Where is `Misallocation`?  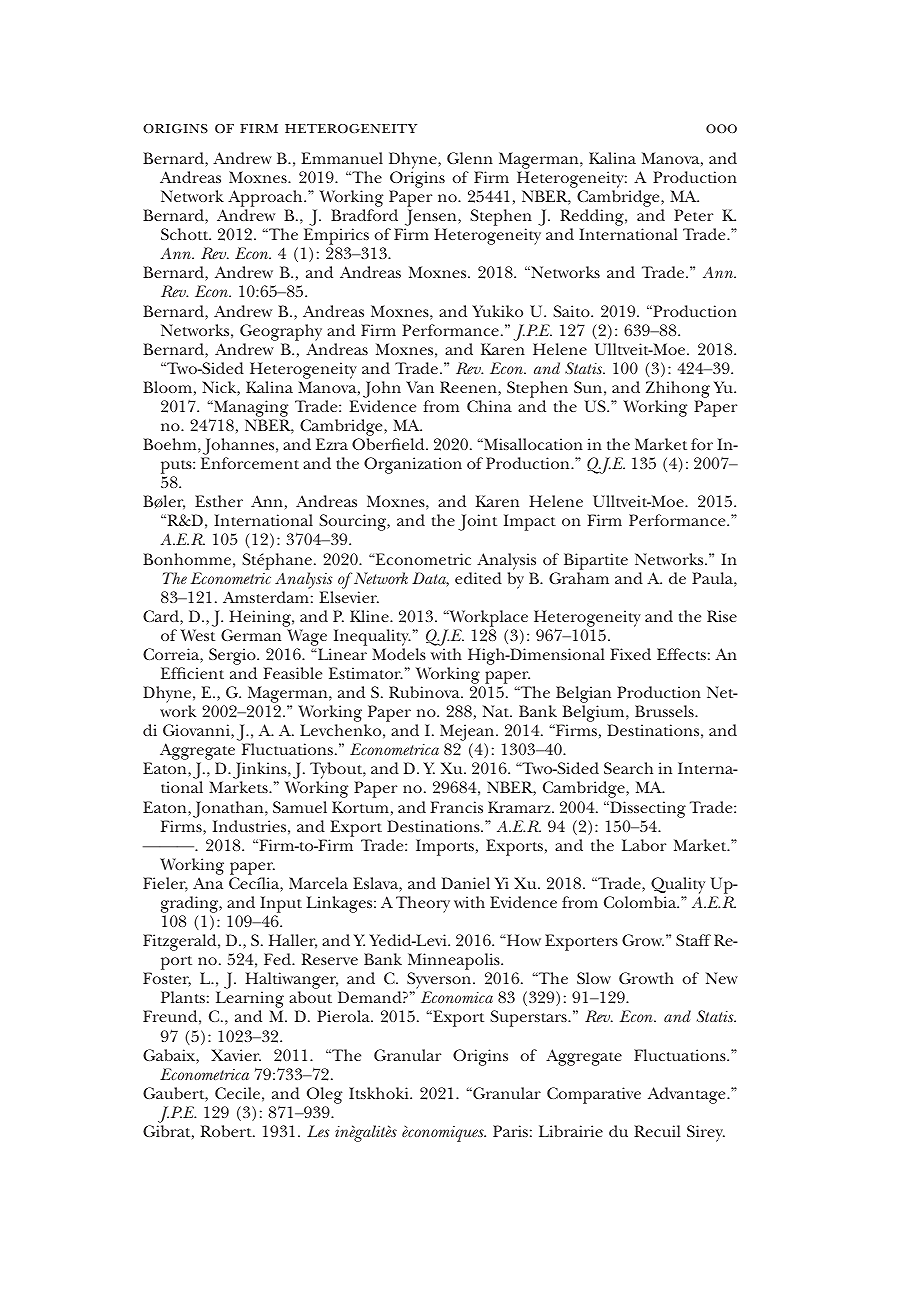
Misallocation is located at coordinates (532, 444).
